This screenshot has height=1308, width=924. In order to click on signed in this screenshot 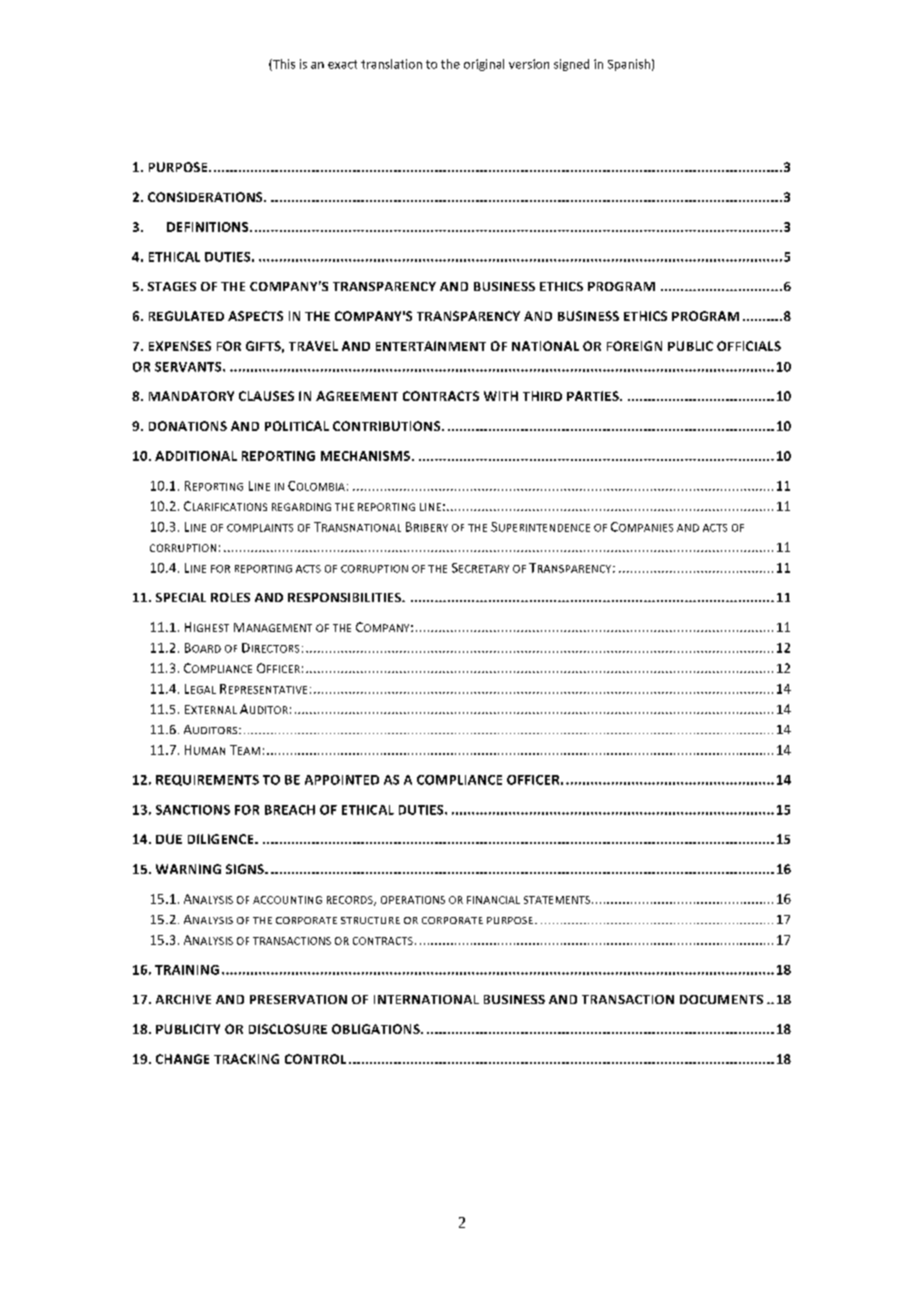, I will do `click(571, 65)`.
